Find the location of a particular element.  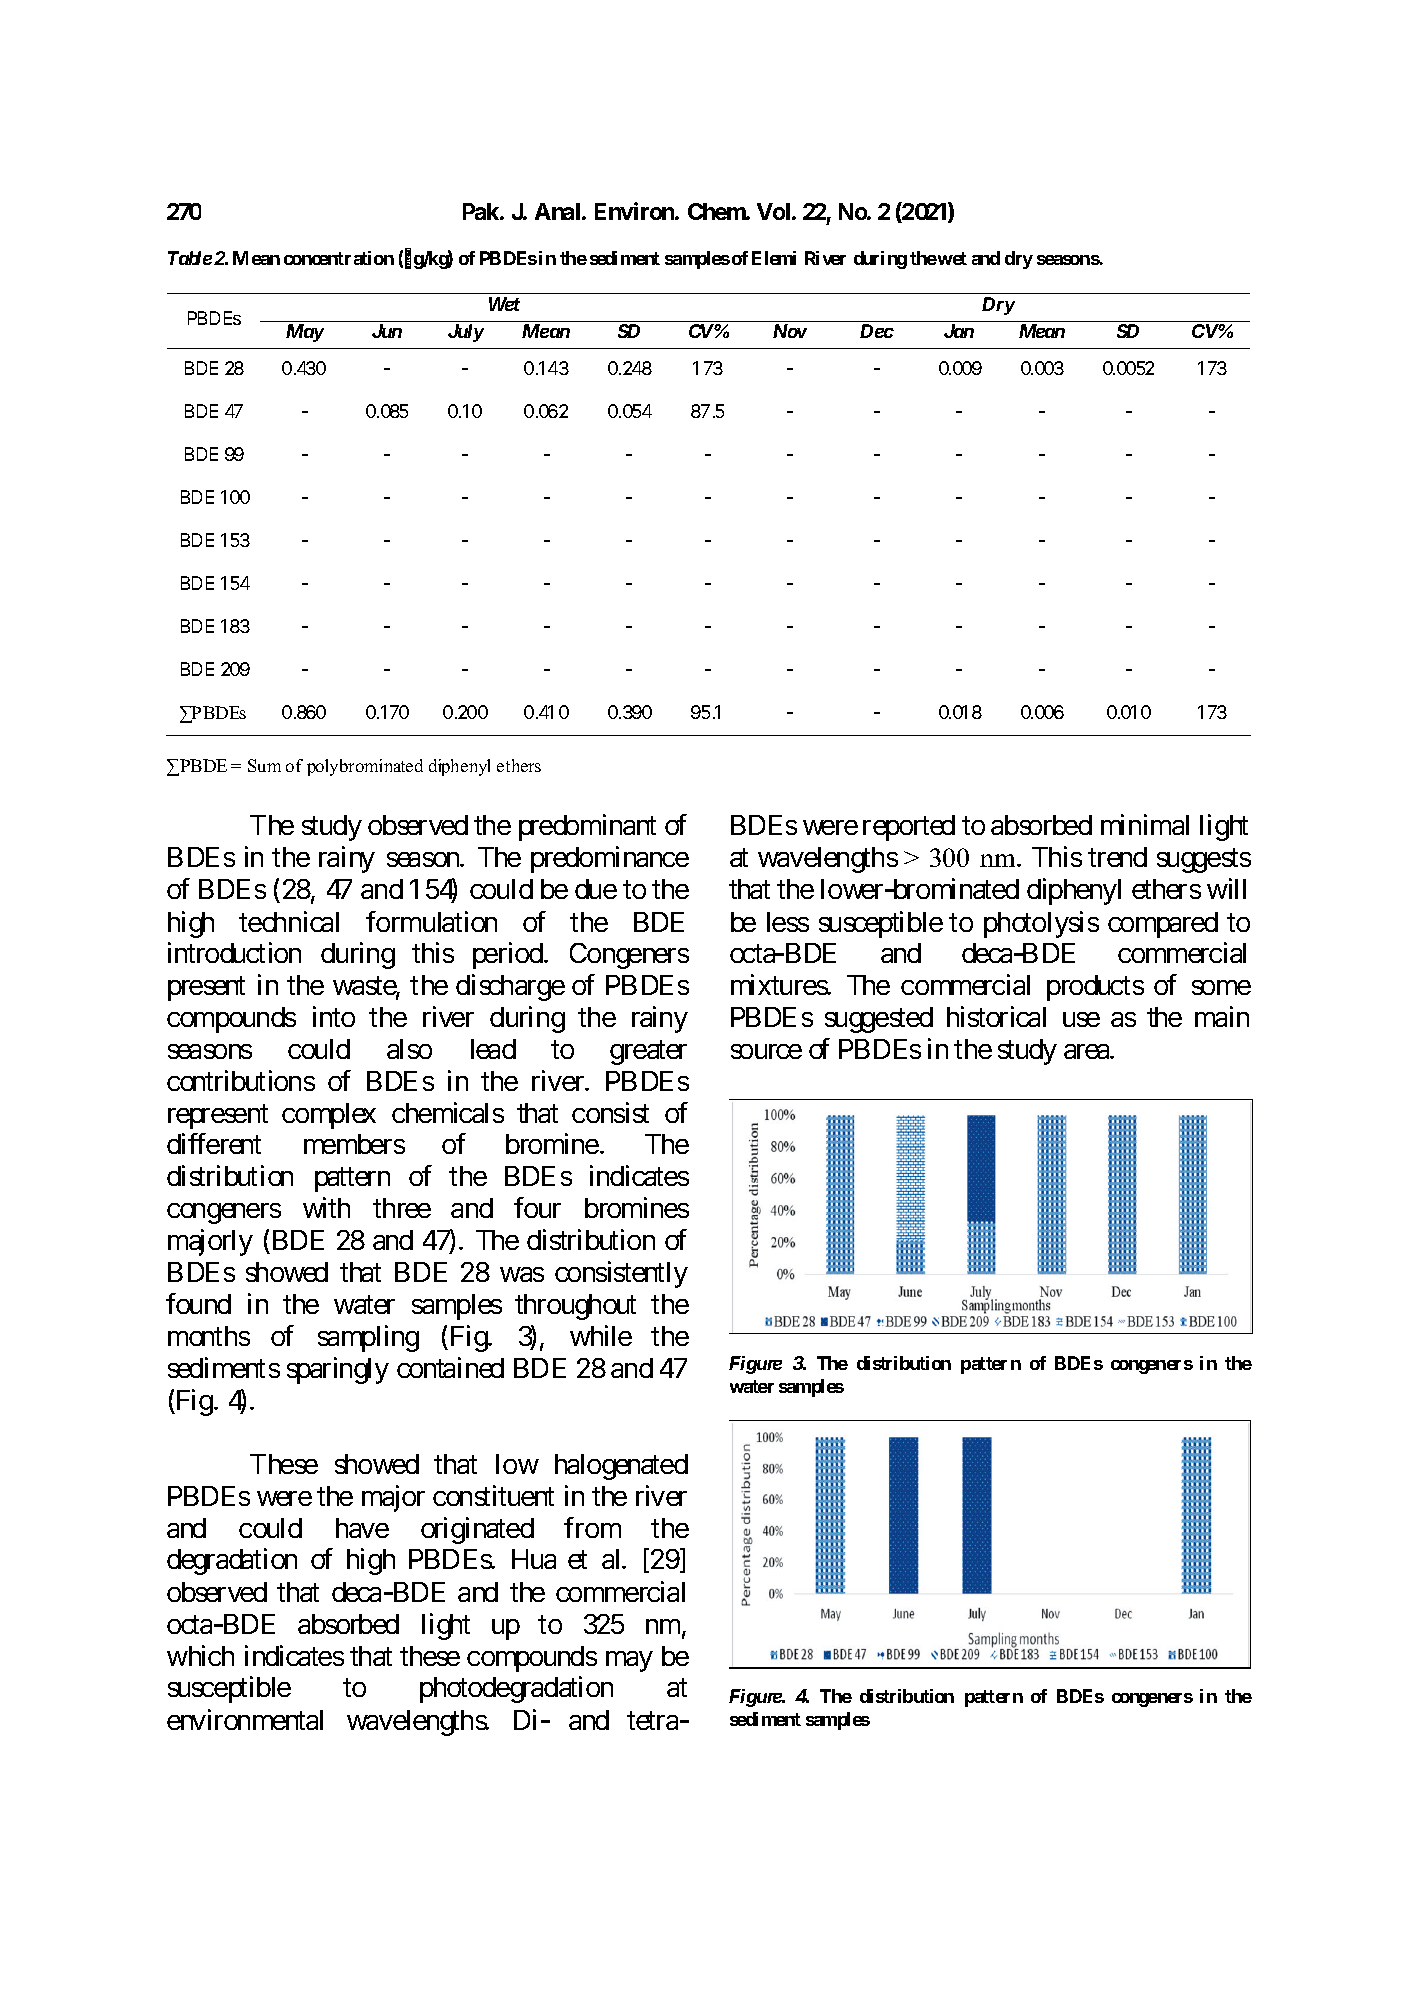

concentration is located at coordinates (339, 258).
